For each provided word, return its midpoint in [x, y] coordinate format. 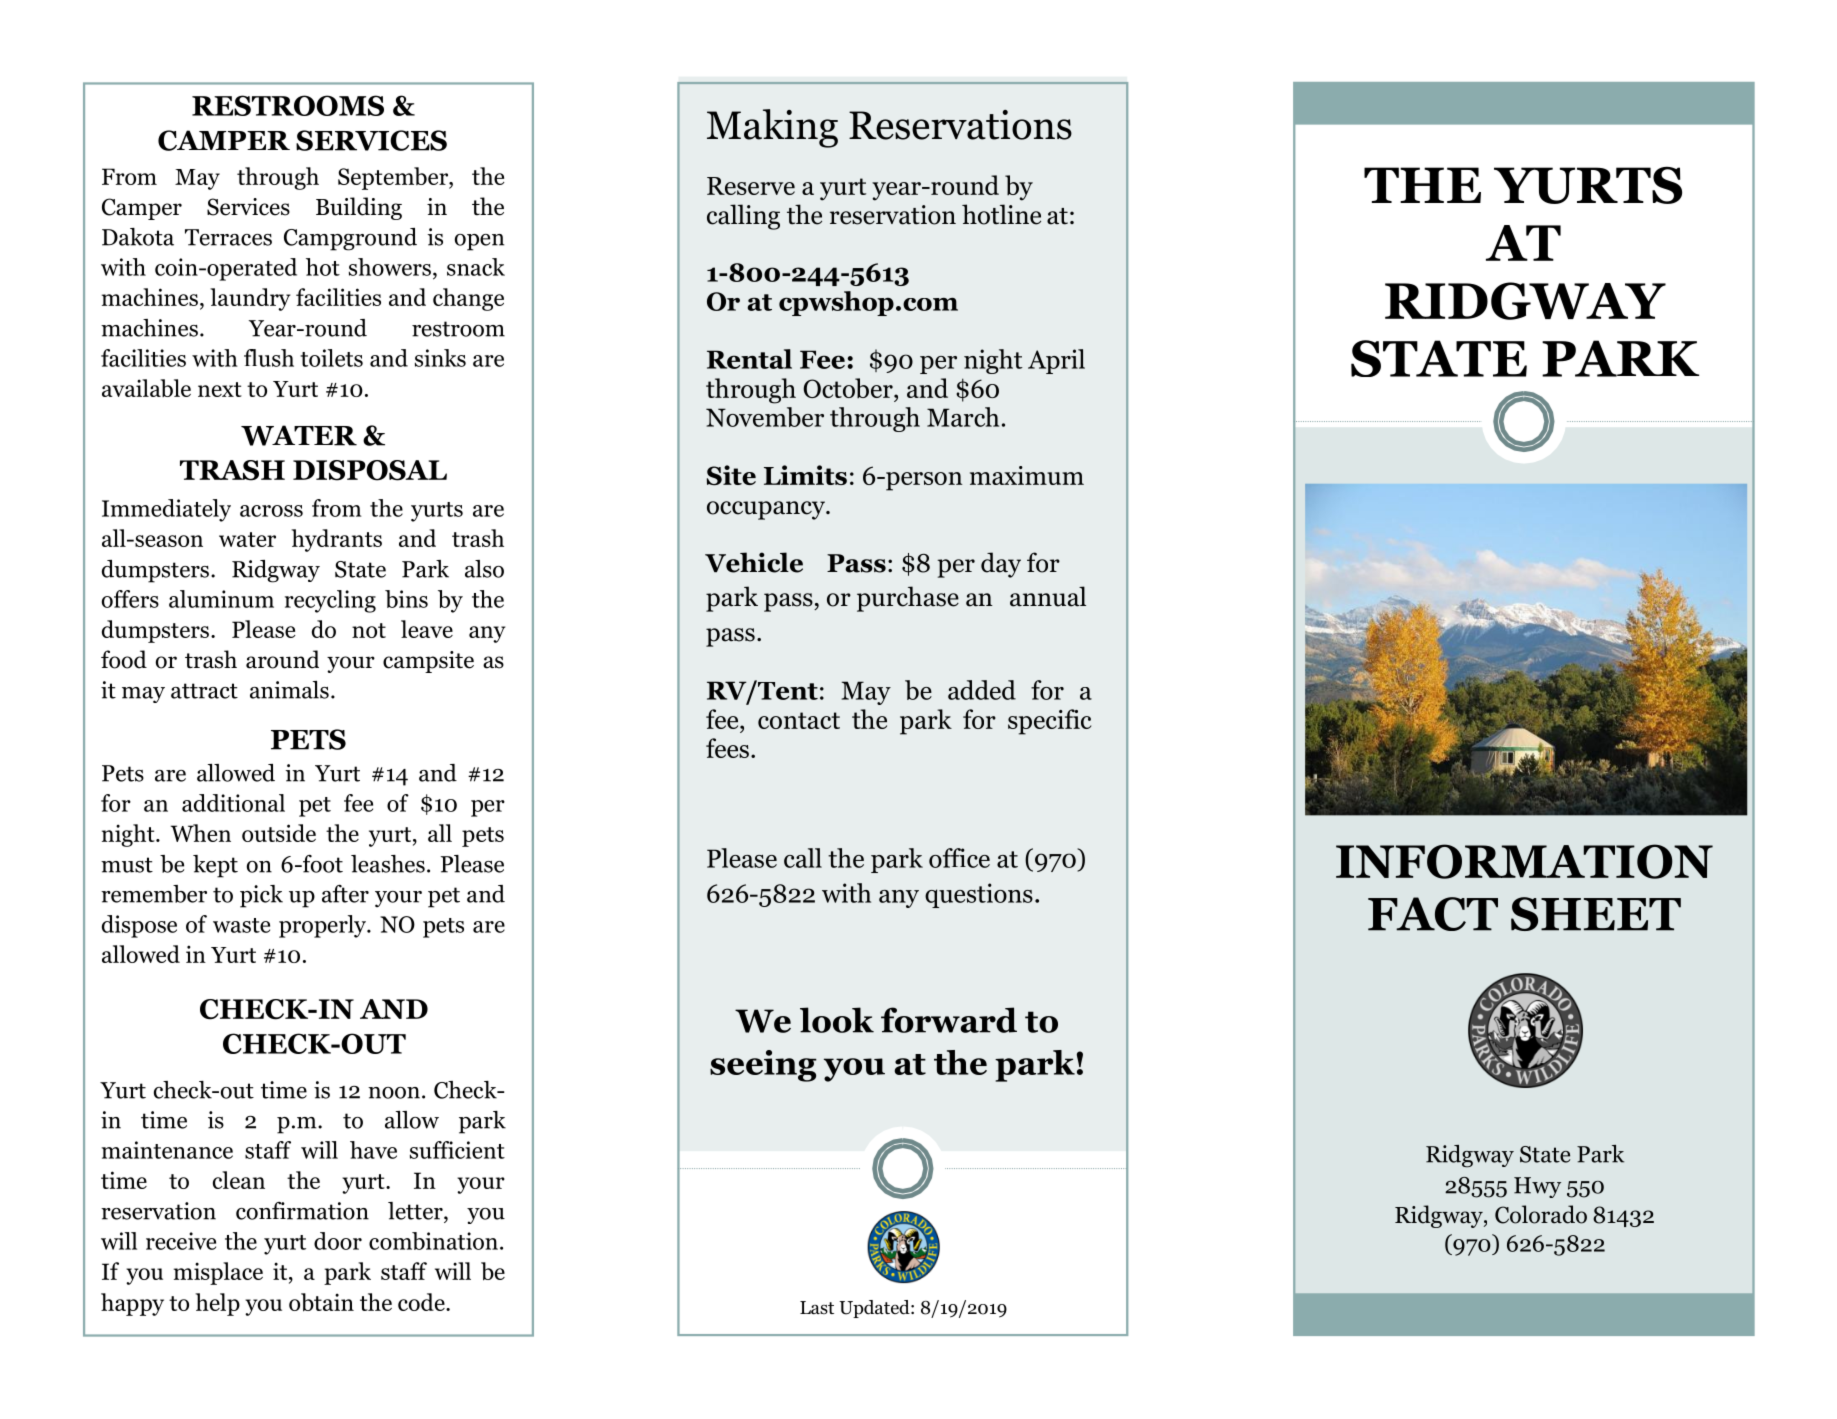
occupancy [767, 510]
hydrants [336, 540]
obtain [321, 1302]
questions [979, 895]
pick [261, 896]
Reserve [751, 186]
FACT [1433, 914]
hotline [1001, 214]
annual [1048, 596]
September [394, 178]
